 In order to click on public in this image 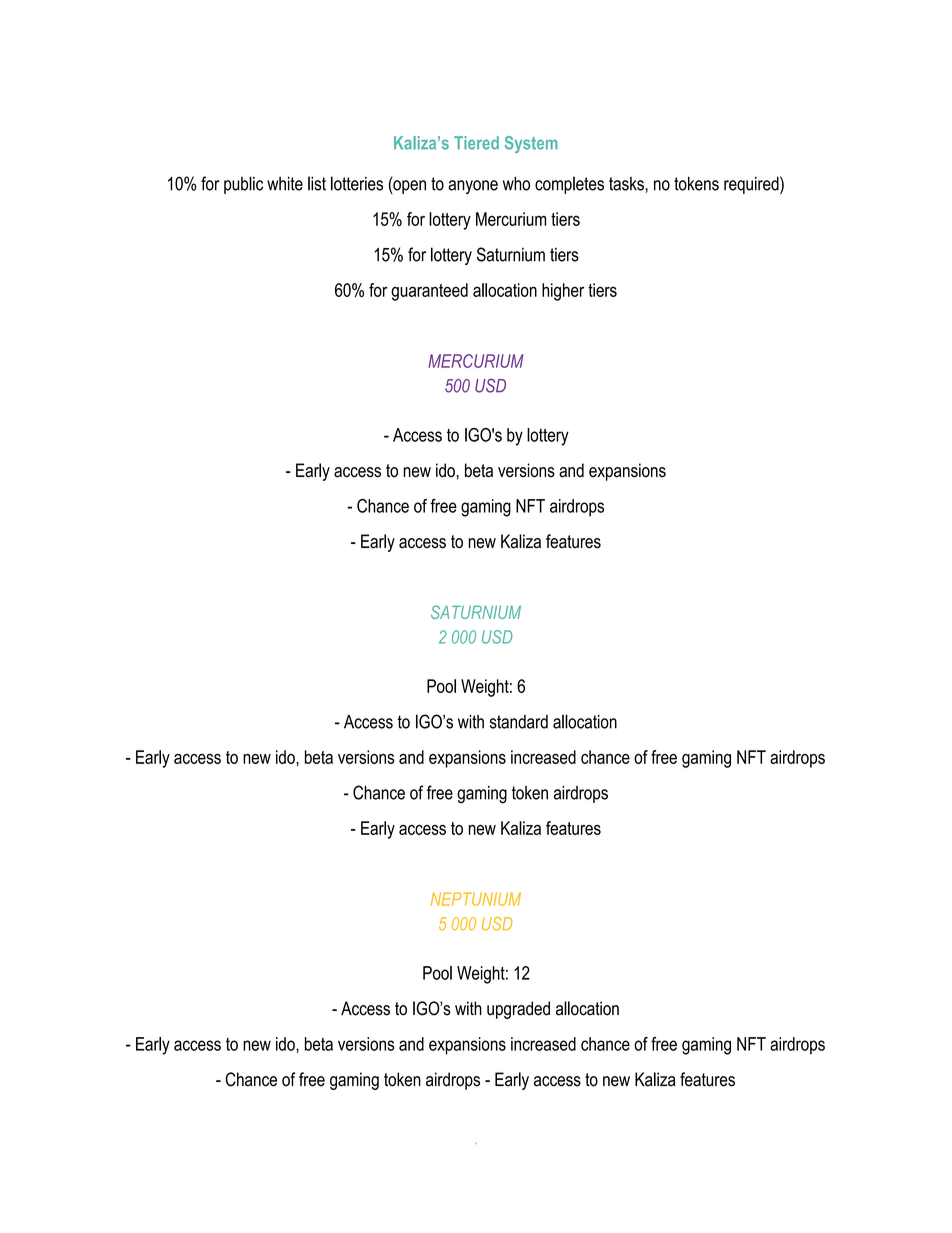, I will do `click(243, 185)`.
